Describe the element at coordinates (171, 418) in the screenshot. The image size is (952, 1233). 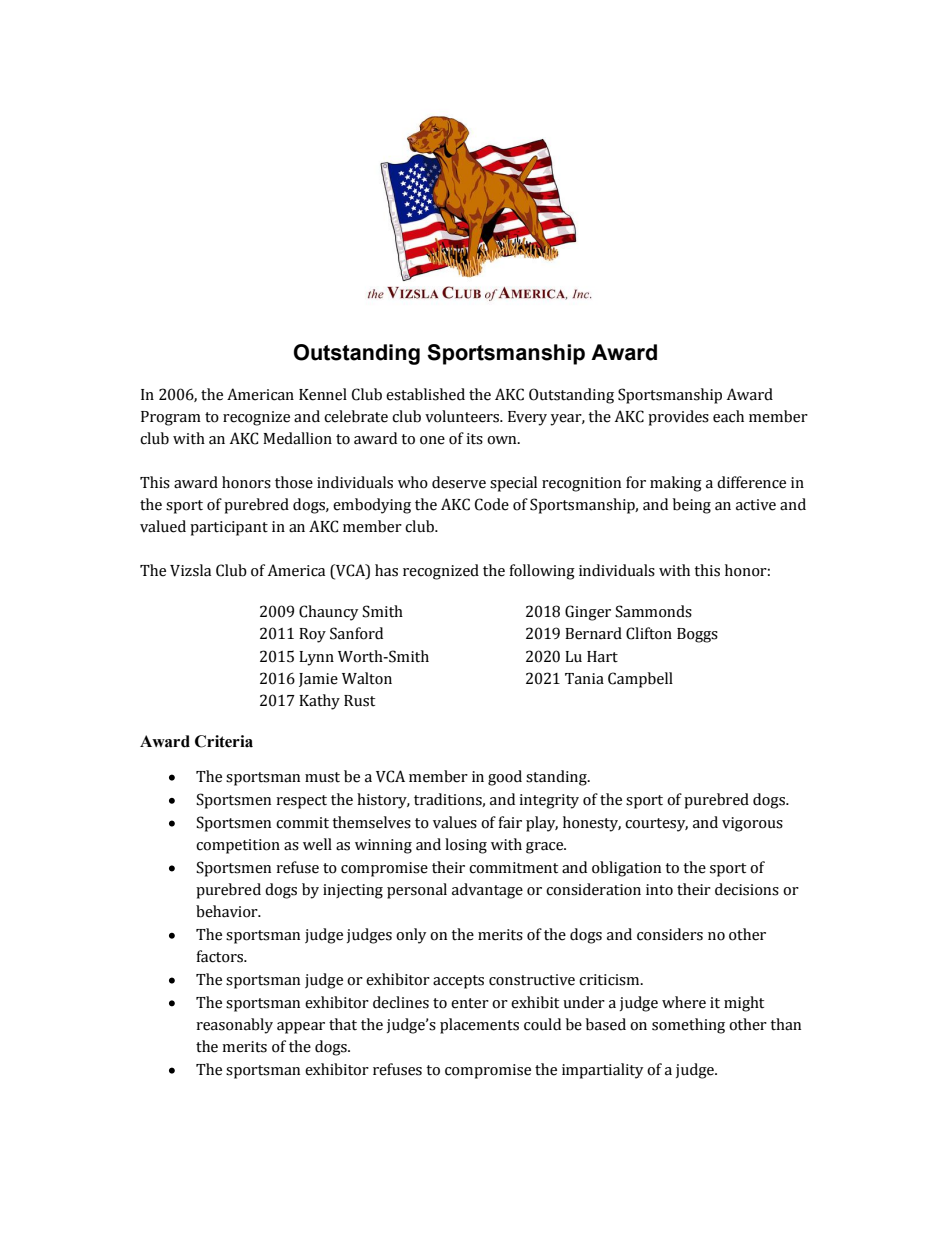
I see `Program` at that location.
